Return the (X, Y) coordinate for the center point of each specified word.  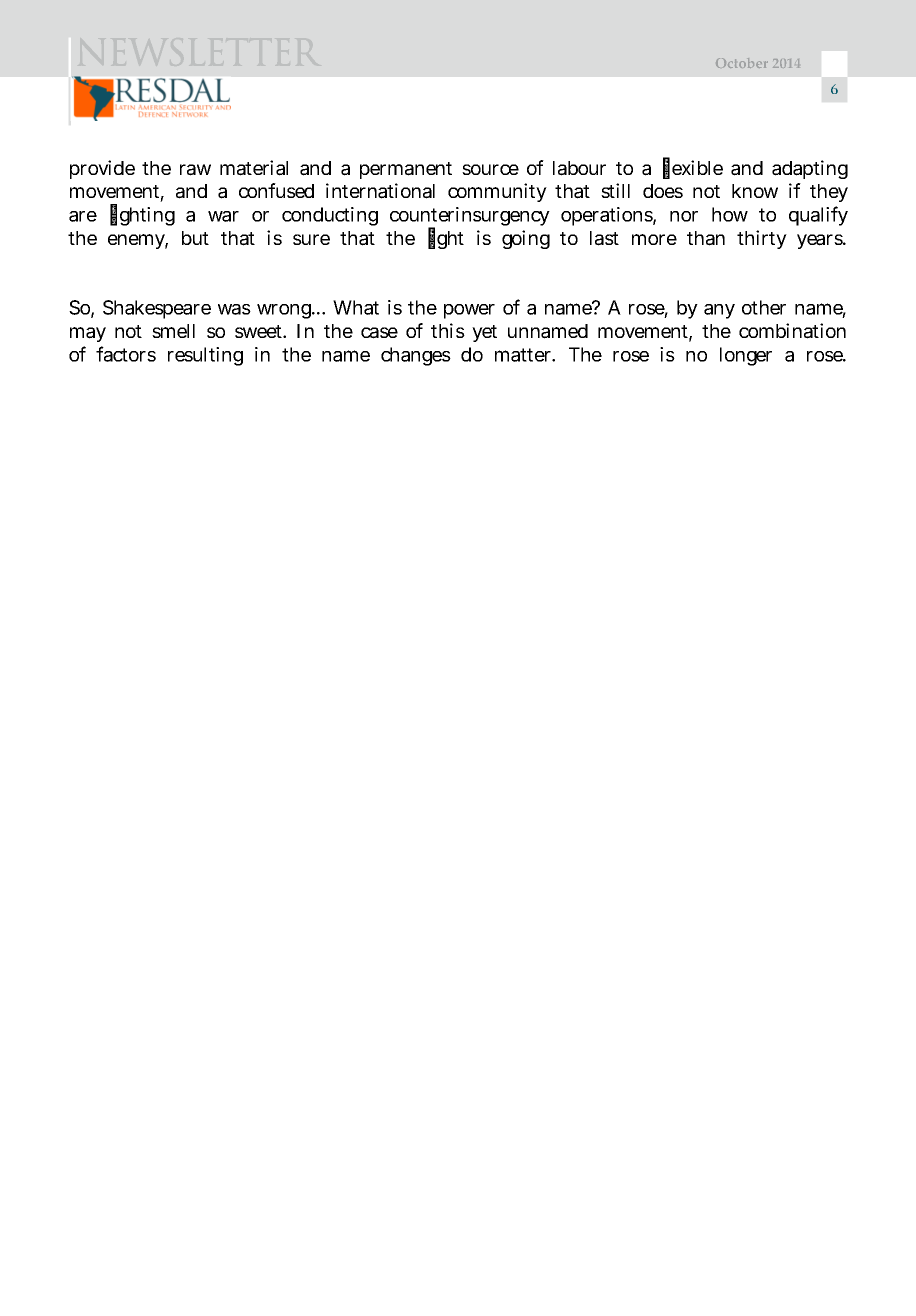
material (254, 168)
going (526, 239)
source (490, 169)
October (742, 63)
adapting (810, 169)
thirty (762, 239)
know (755, 191)
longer (746, 356)
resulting (205, 356)
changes (416, 356)
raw (195, 170)
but (195, 238)
